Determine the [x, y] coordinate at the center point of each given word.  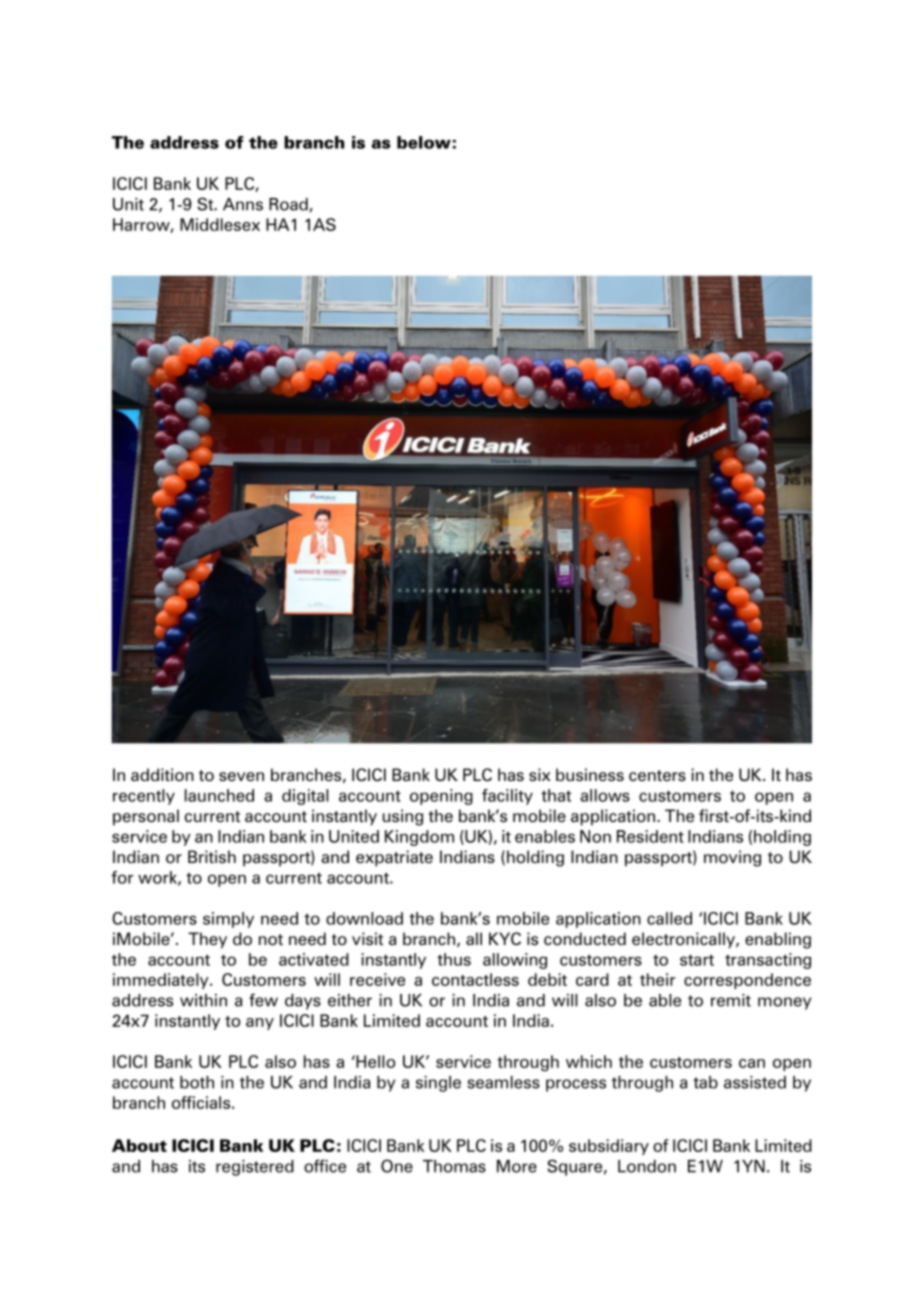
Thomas [454, 1166]
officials [201, 1102]
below [424, 142]
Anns [243, 204]
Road [289, 205]
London [647, 1166]
